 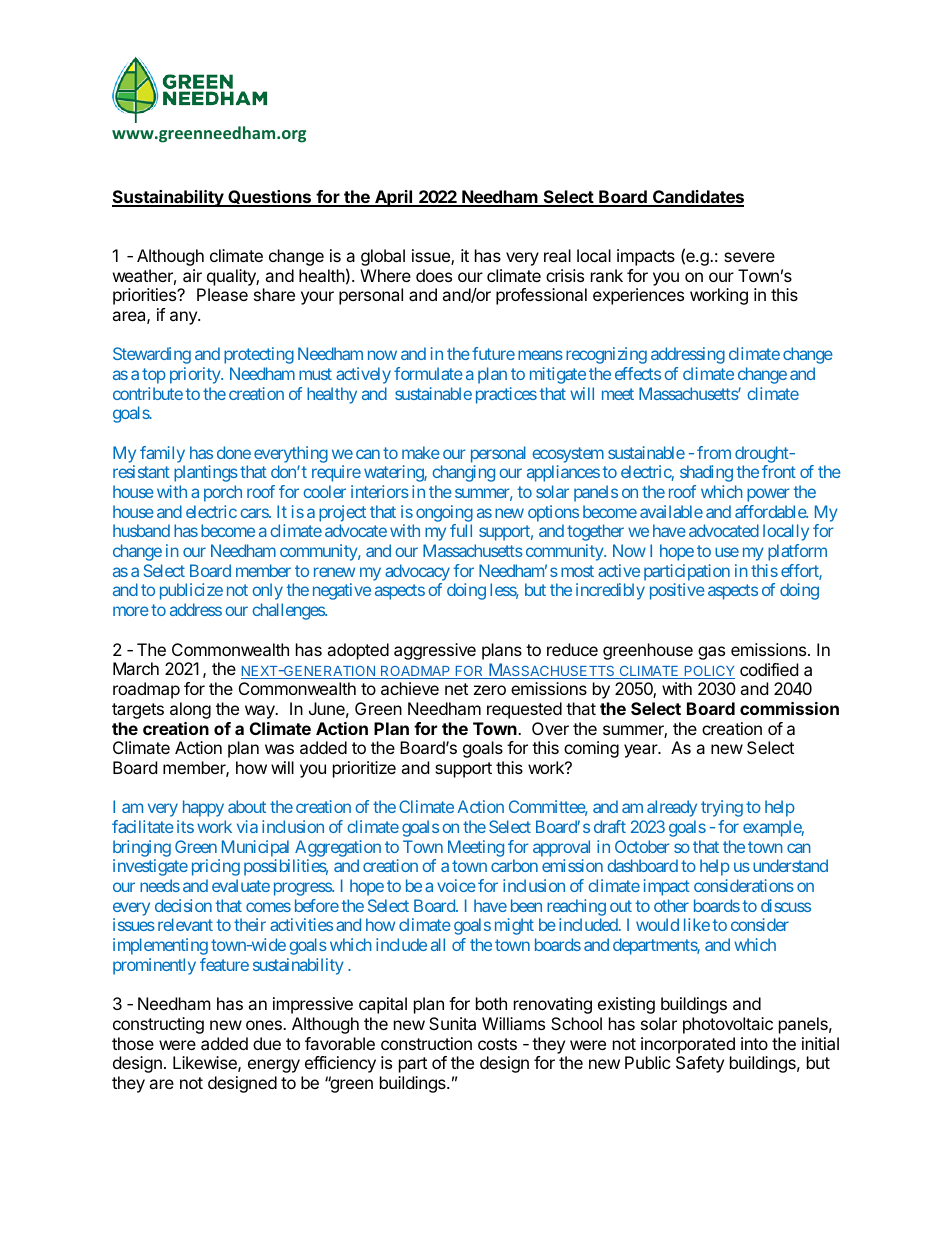 What do you see at coordinates (711, 653) in the document?
I see `gas` at bounding box center [711, 653].
